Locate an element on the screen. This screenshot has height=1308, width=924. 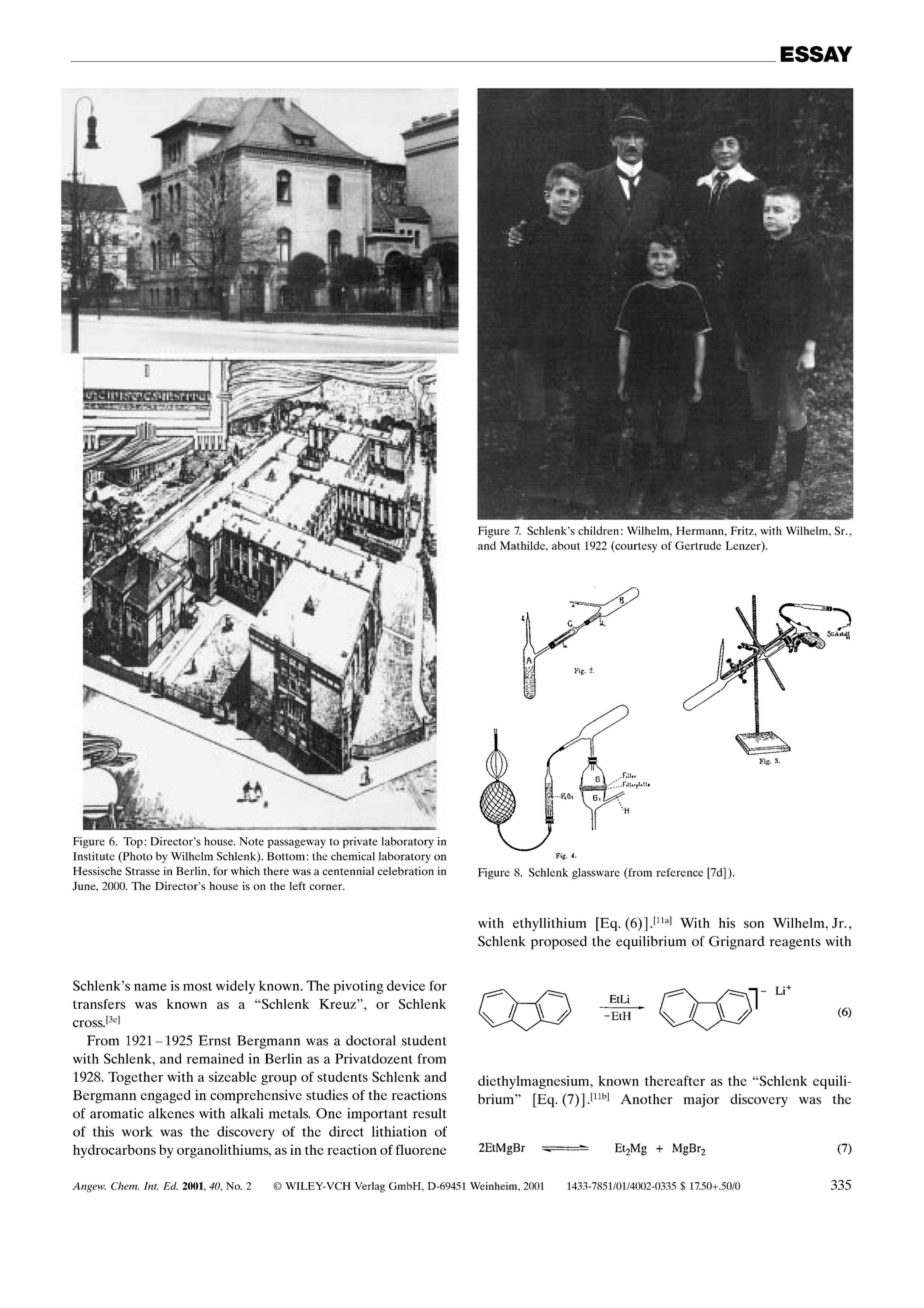
celebration is located at coordinates (405, 871).
